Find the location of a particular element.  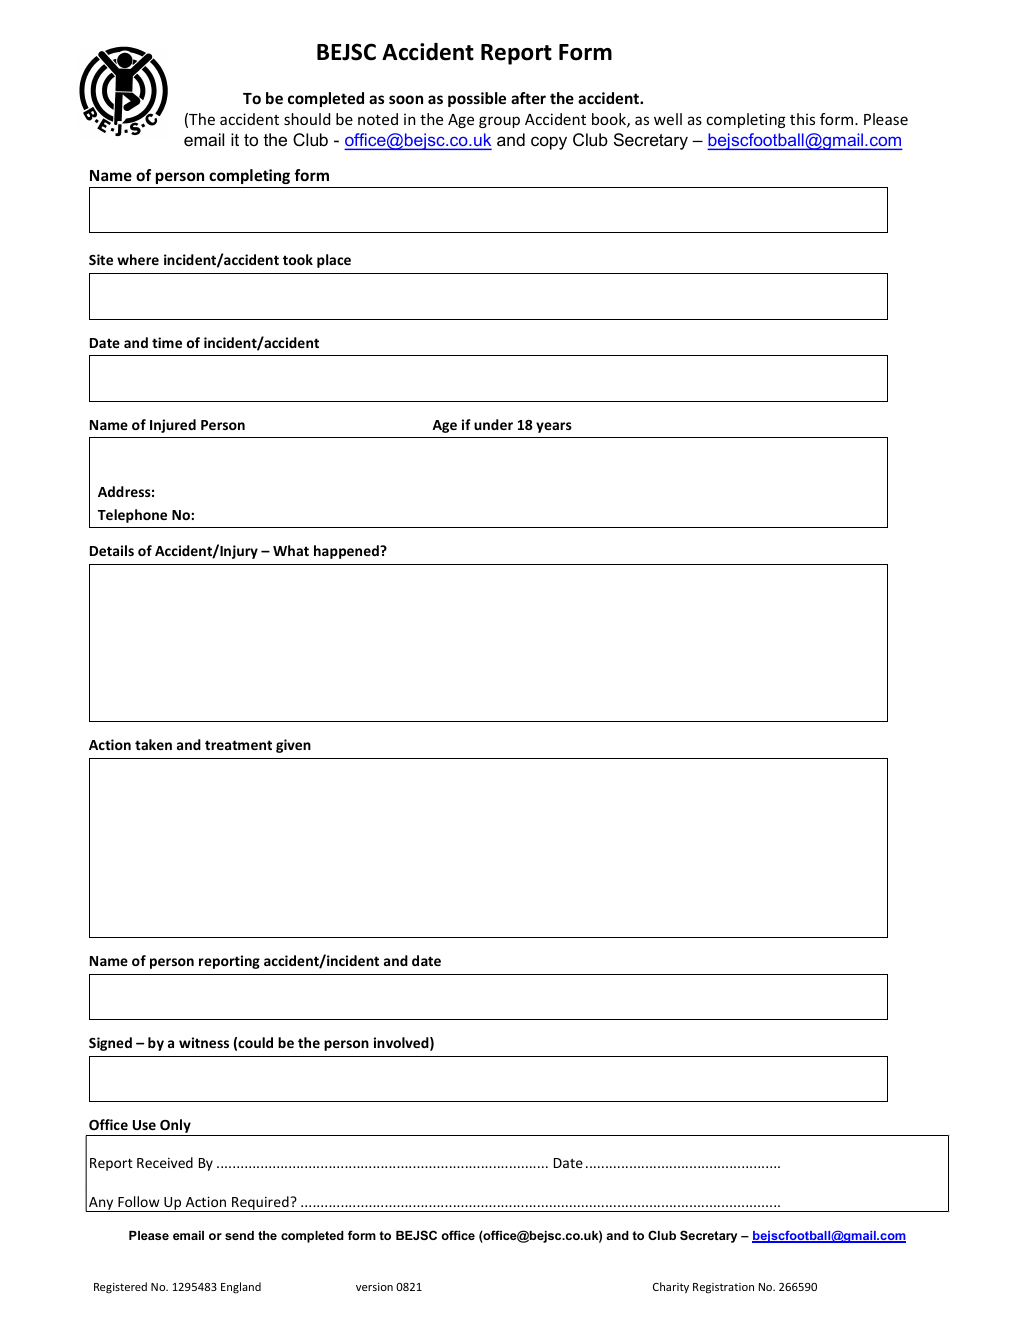

years is located at coordinates (554, 427).
